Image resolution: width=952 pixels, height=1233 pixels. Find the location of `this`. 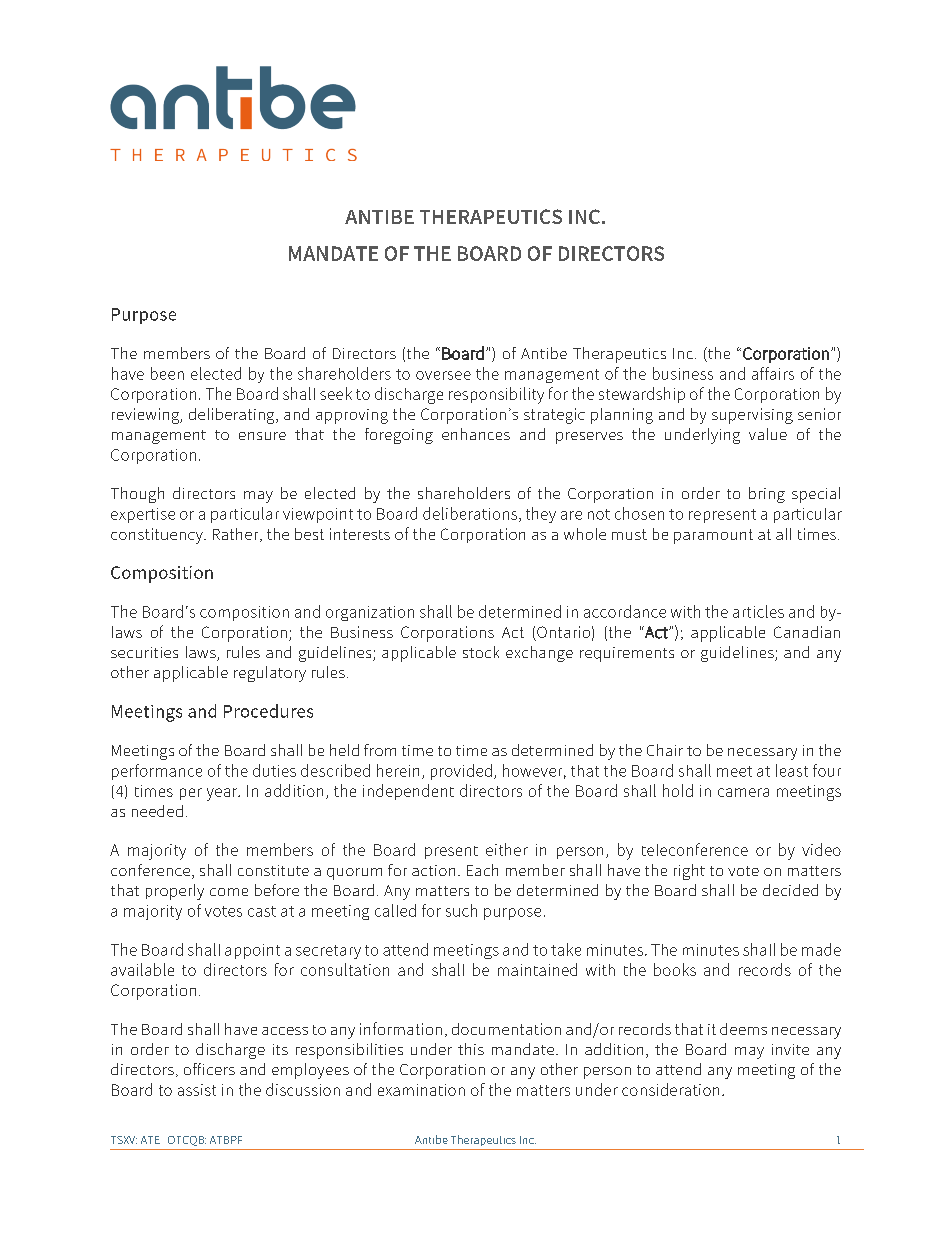

this is located at coordinates (471, 1049).
